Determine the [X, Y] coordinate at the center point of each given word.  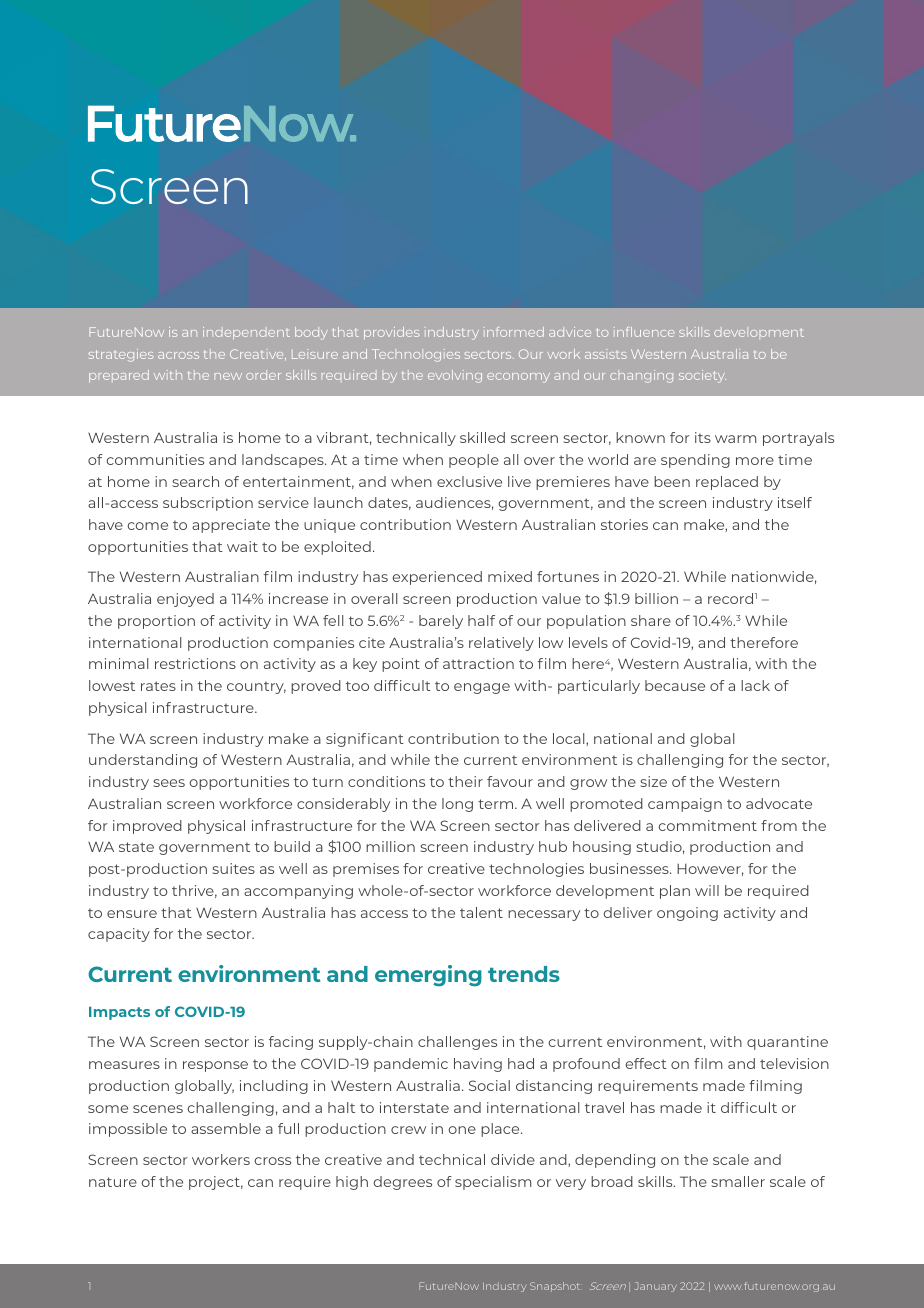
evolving [455, 376]
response [215, 1066]
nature [113, 1182]
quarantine [787, 1043]
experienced [437, 578]
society [702, 376]
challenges [457, 1043]
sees [169, 783]
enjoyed [185, 600]
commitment [708, 825]
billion [656, 598]
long [457, 805]
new [228, 376]
